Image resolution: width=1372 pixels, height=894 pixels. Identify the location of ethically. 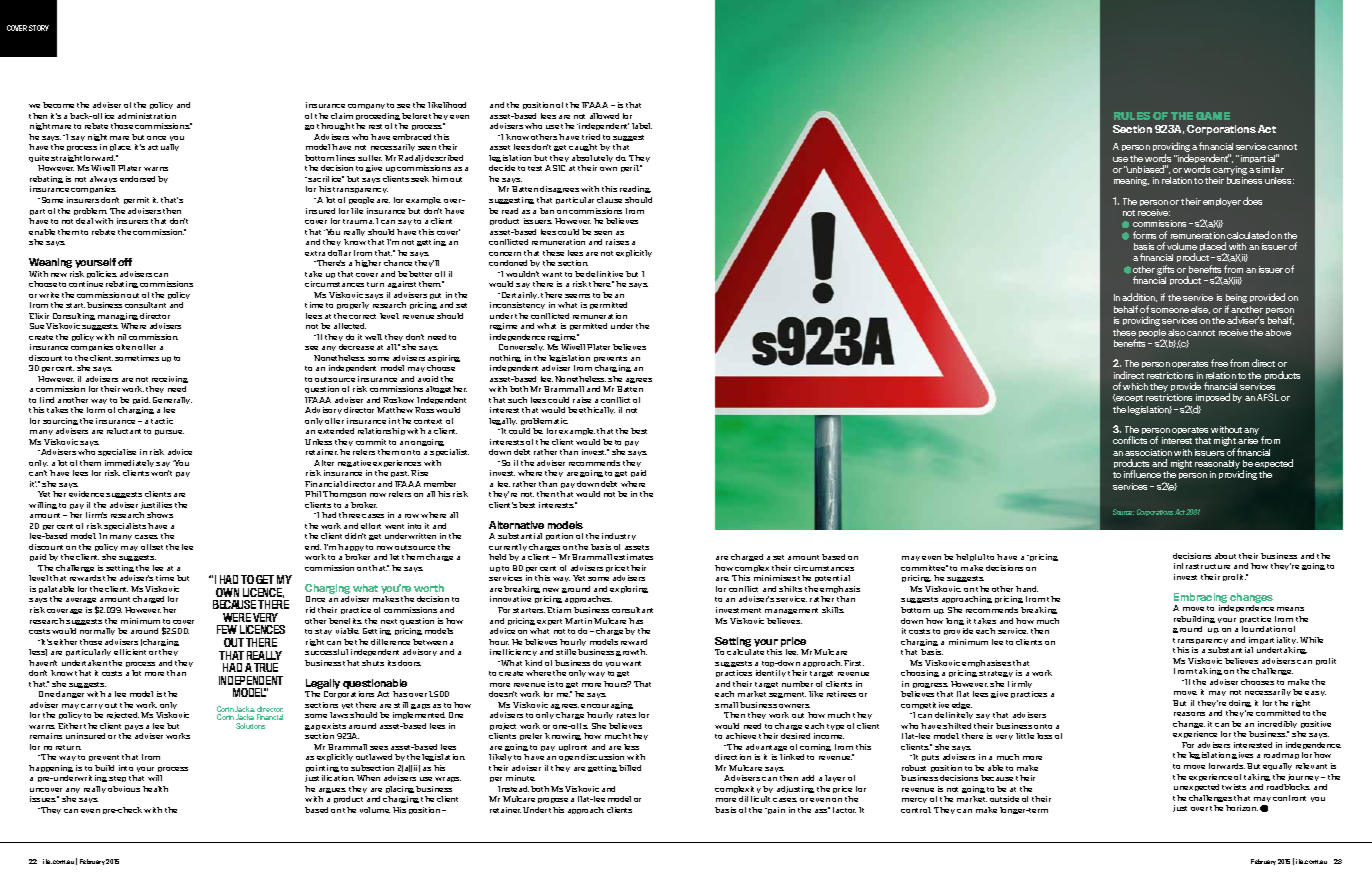
(597, 410).
